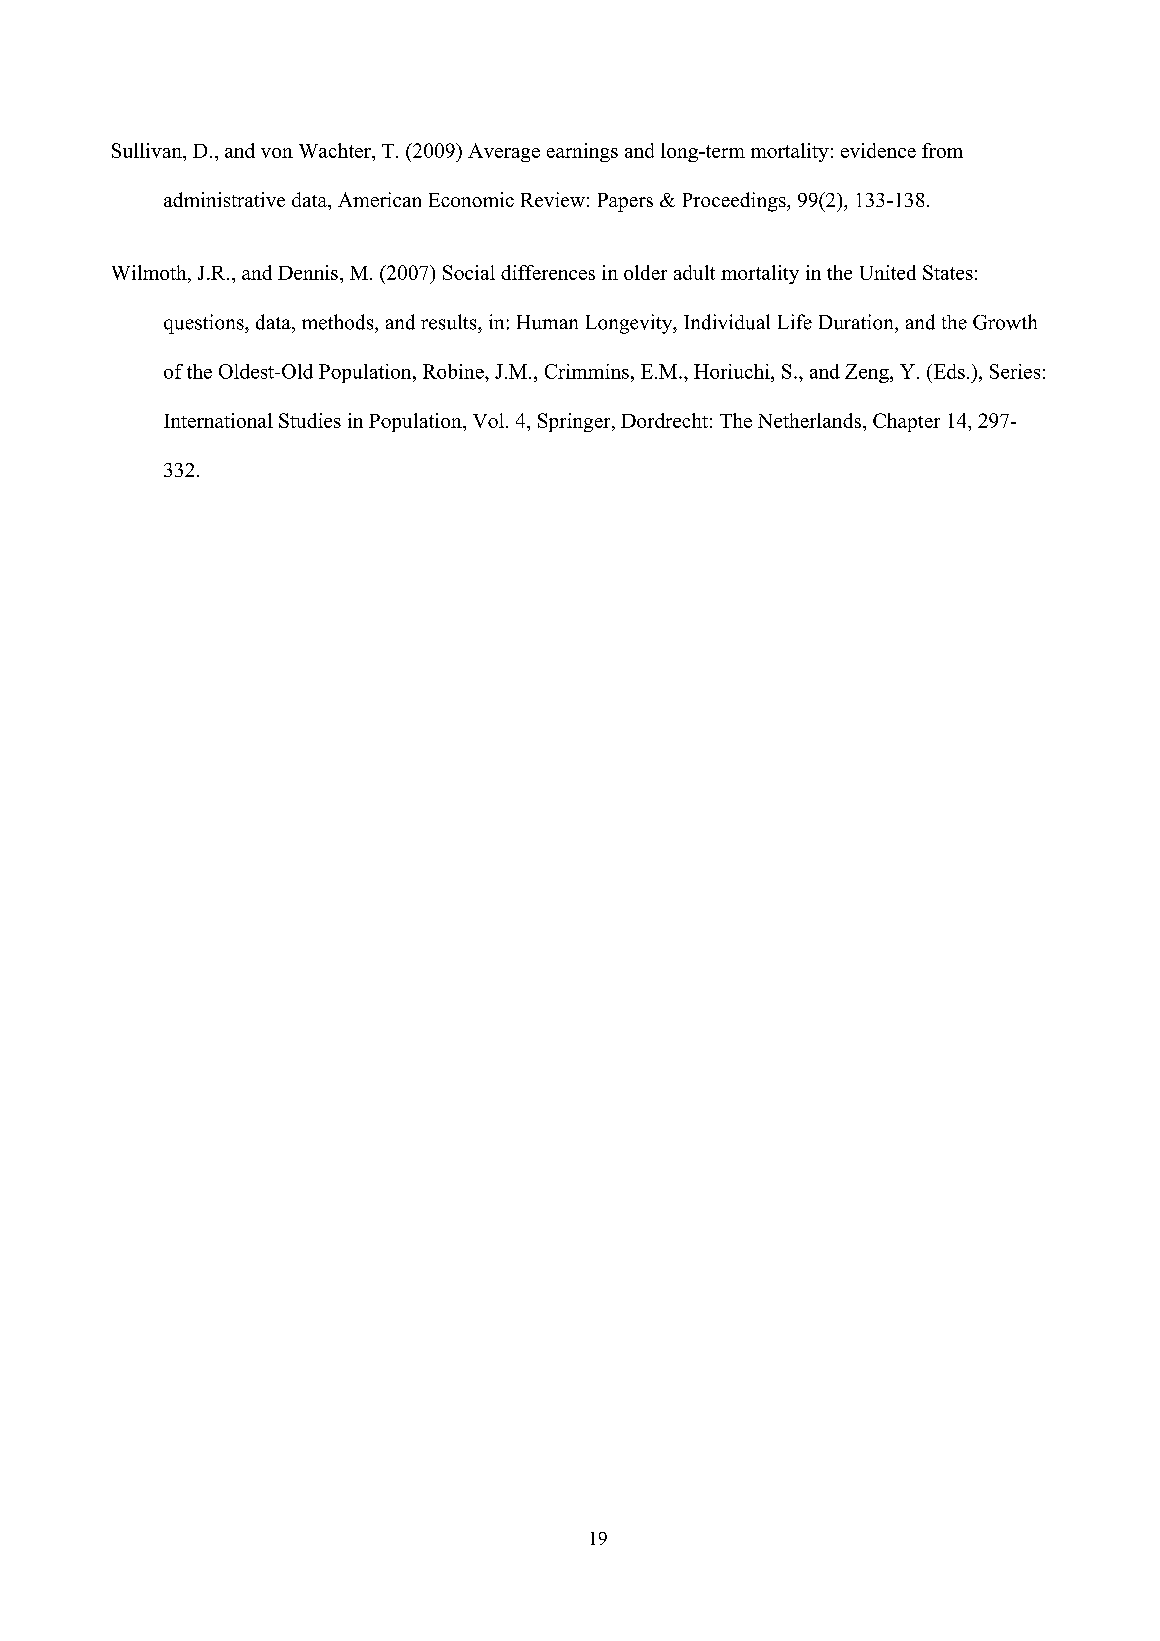 The height and width of the image is (1641, 1160). Describe the element at coordinates (308, 272) in the image. I see `Dennis` at that location.
